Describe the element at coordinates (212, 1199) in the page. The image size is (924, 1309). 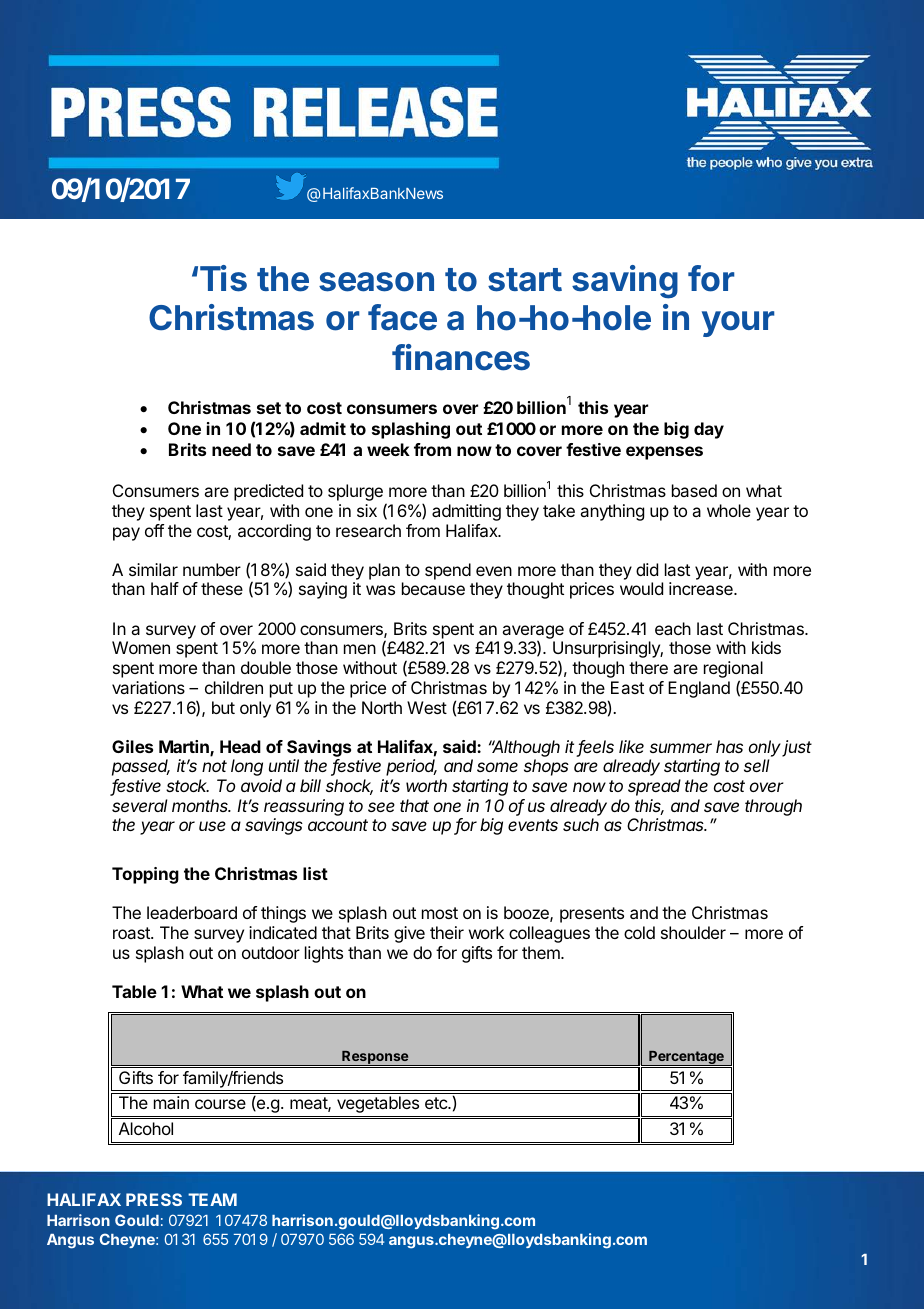
I see `TEAM` at that location.
